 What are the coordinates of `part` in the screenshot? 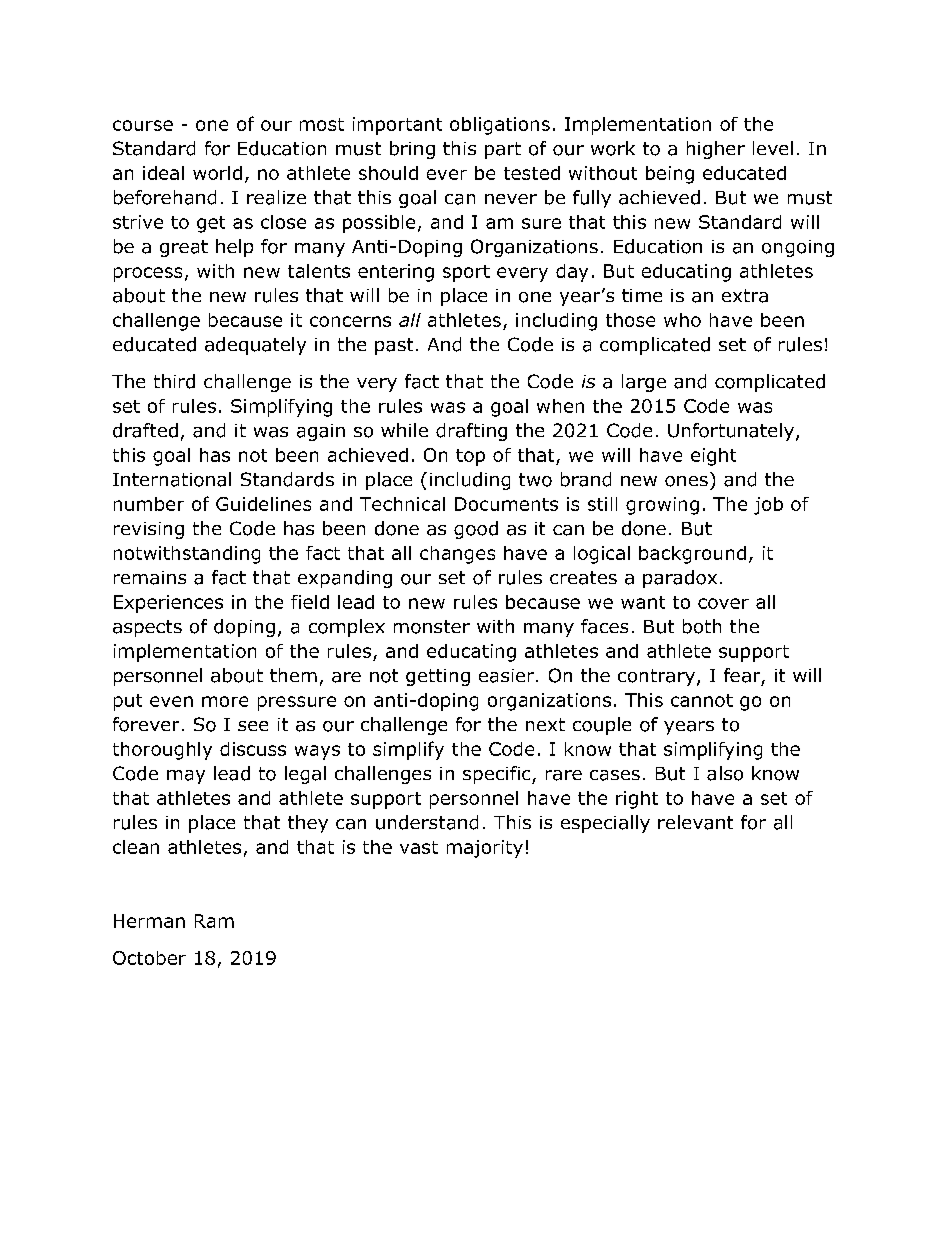 It's located at (503, 150).
